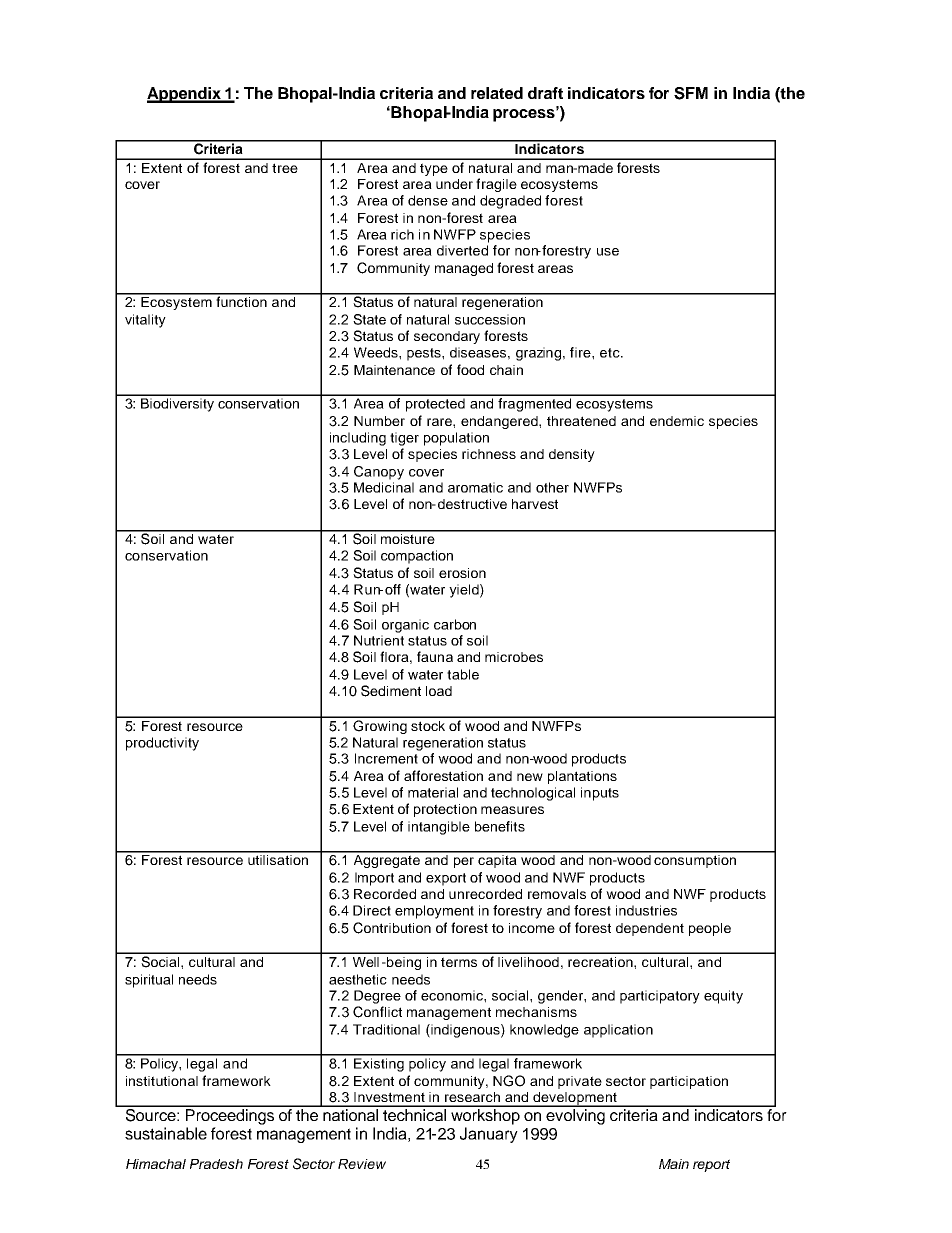 Image resolution: width=952 pixels, height=1233 pixels. Describe the element at coordinates (241, 300) in the screenshot. I see `function` at that location.
